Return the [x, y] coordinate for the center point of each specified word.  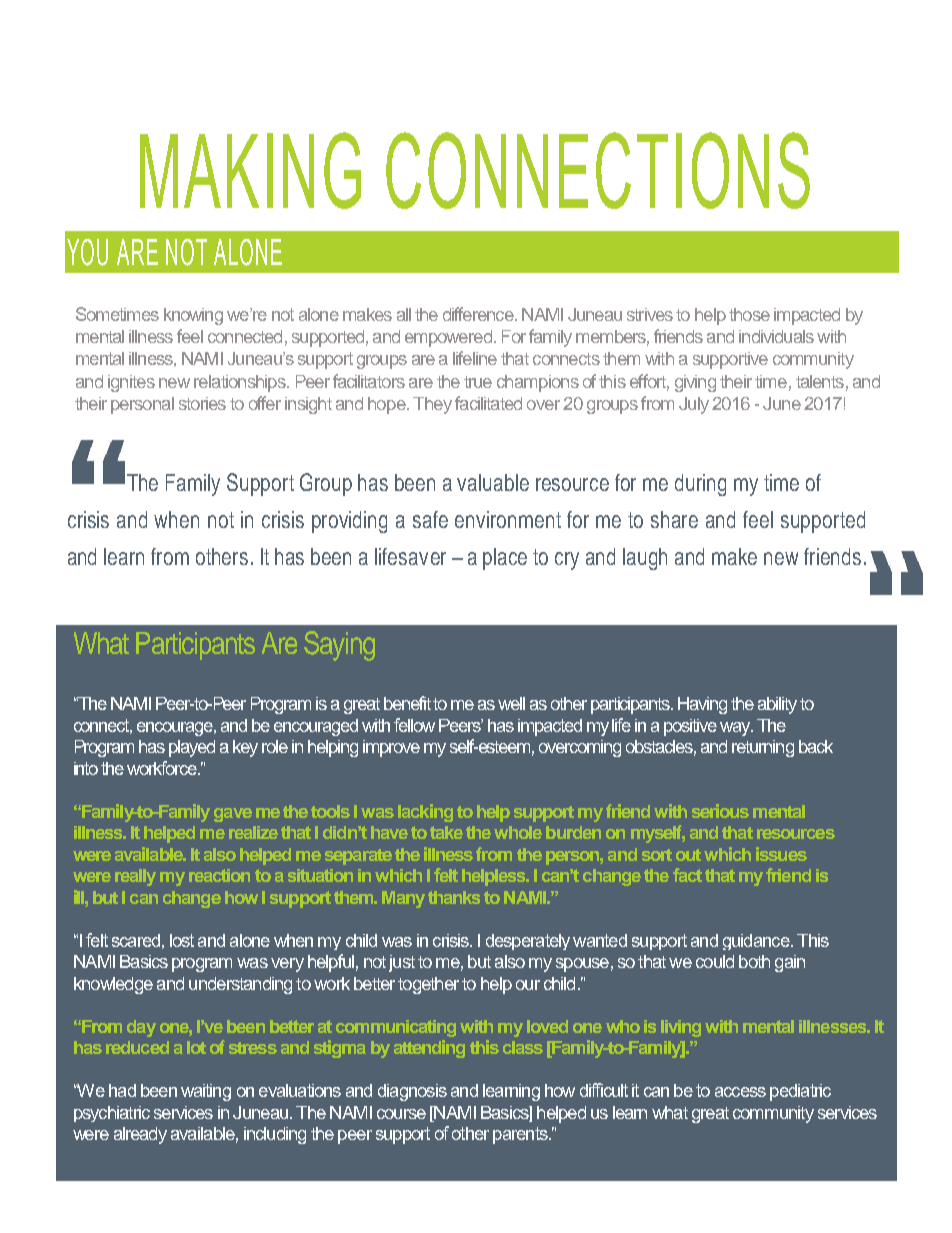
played [192, 748]
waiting [206, 1092]
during [700, 485]
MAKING [250, 170]
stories [202, 403]
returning [763, 748]
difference [479, 314]
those [749, 314]
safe [430, 519]
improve [391, 748]
